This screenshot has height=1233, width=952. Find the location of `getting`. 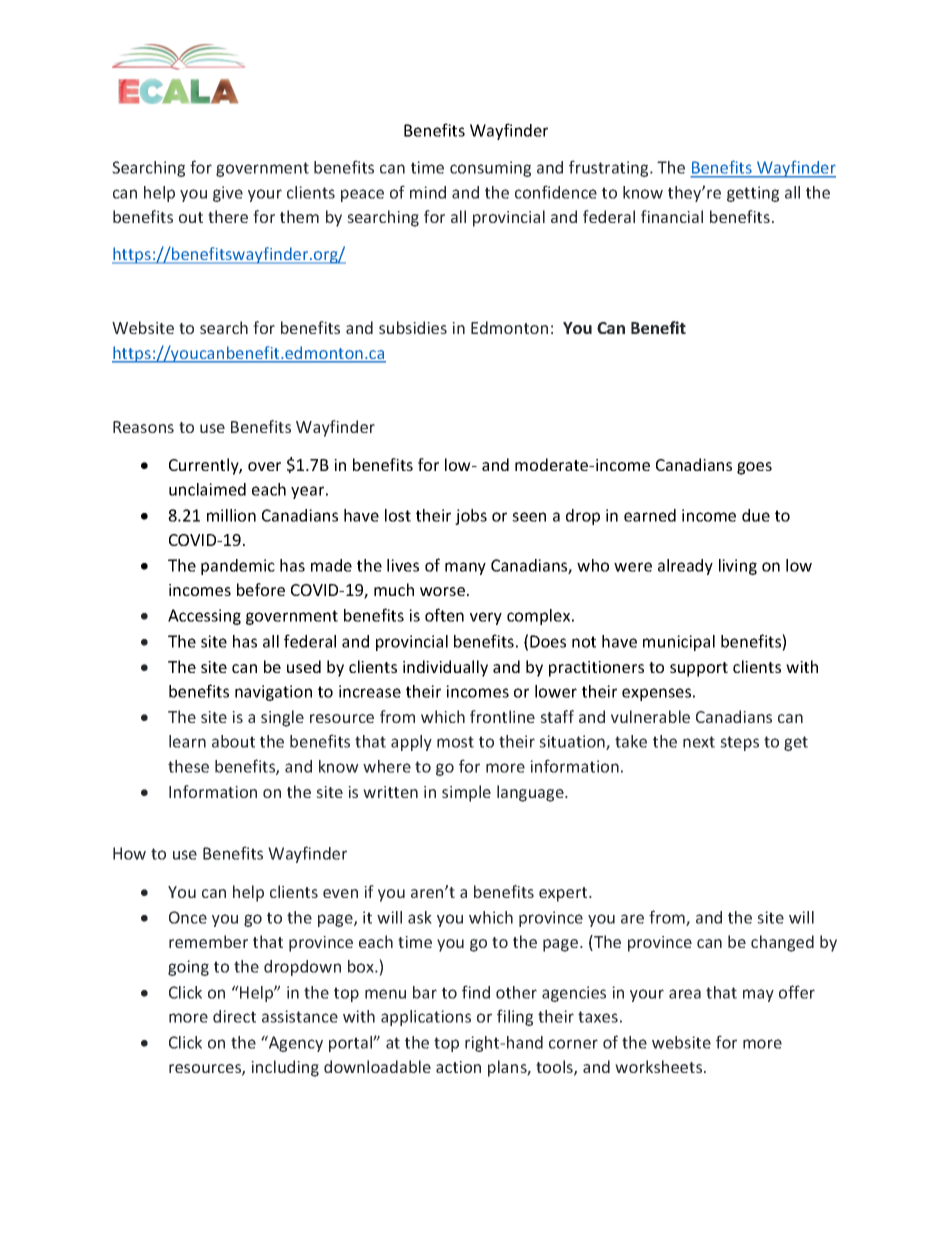

getting is located at coordinates (753, 194).
